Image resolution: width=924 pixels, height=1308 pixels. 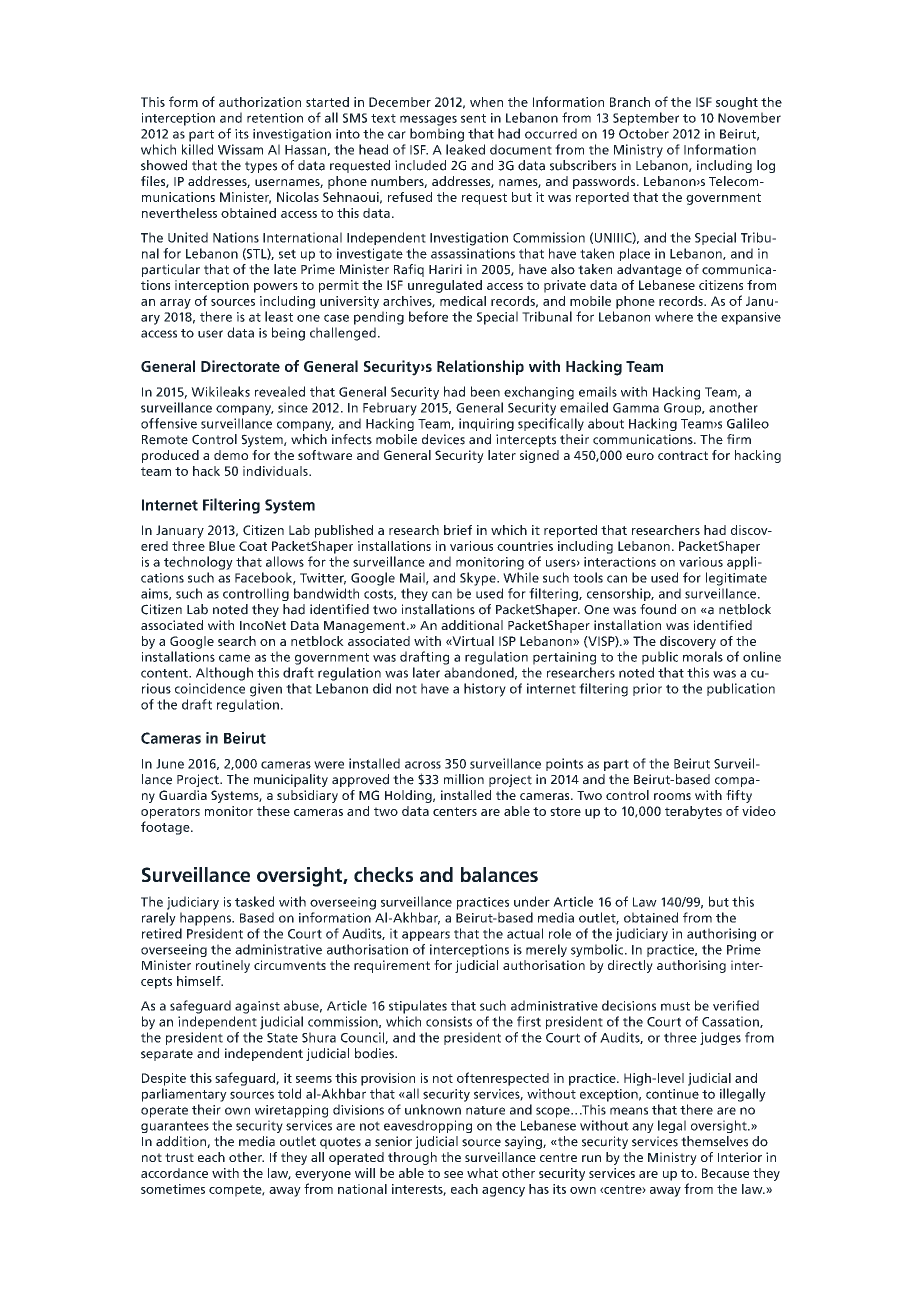 I want to click on what, so click(x=482, y=1173).
